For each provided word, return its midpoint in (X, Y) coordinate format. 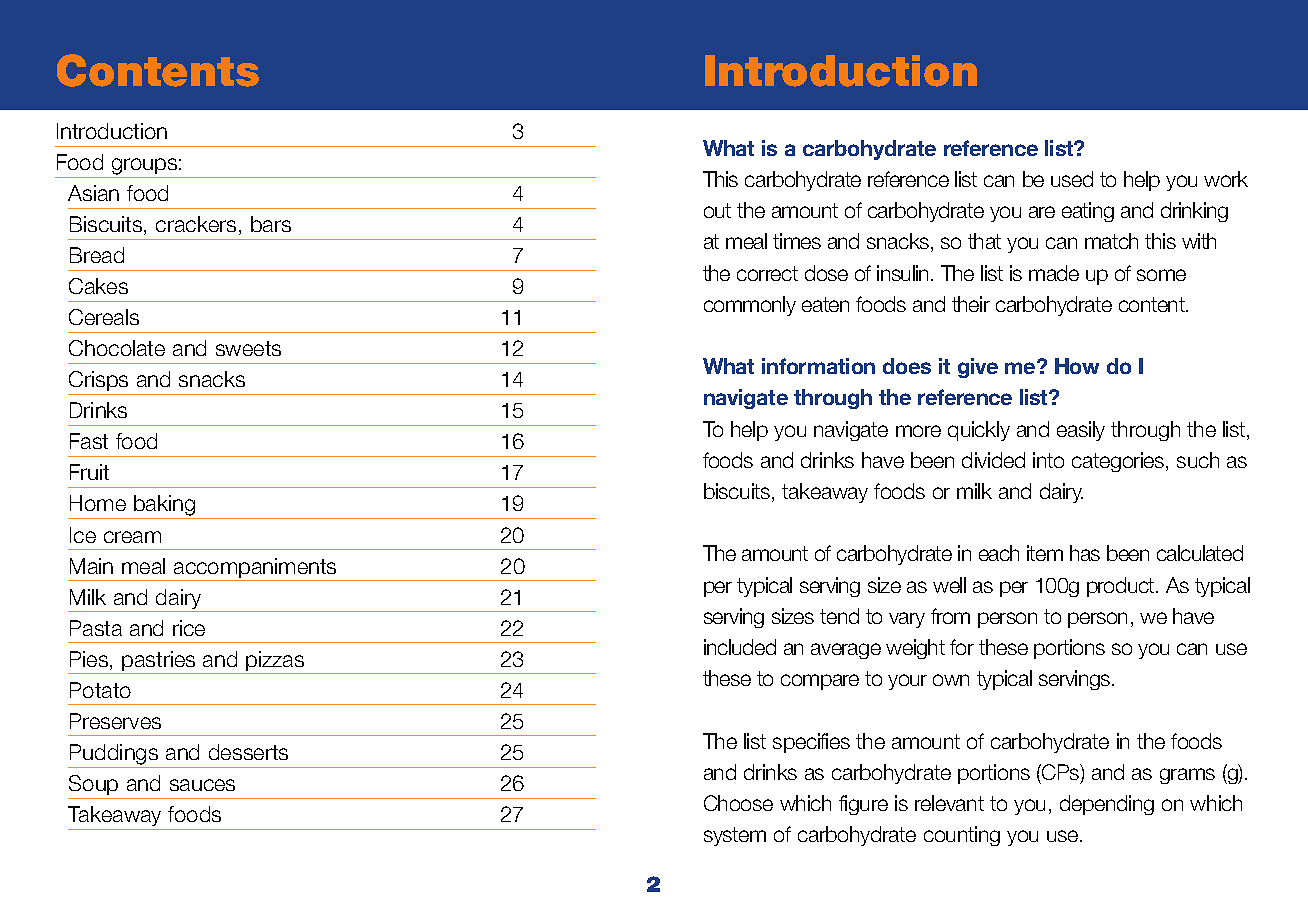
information (818, 366)
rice (189, 628)
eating (1088, 212)
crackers (196, 224)
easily (1081, 431)
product (1122, 587)
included (740, 647)
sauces (202, 785)
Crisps (98, 381)
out (717, 210)
